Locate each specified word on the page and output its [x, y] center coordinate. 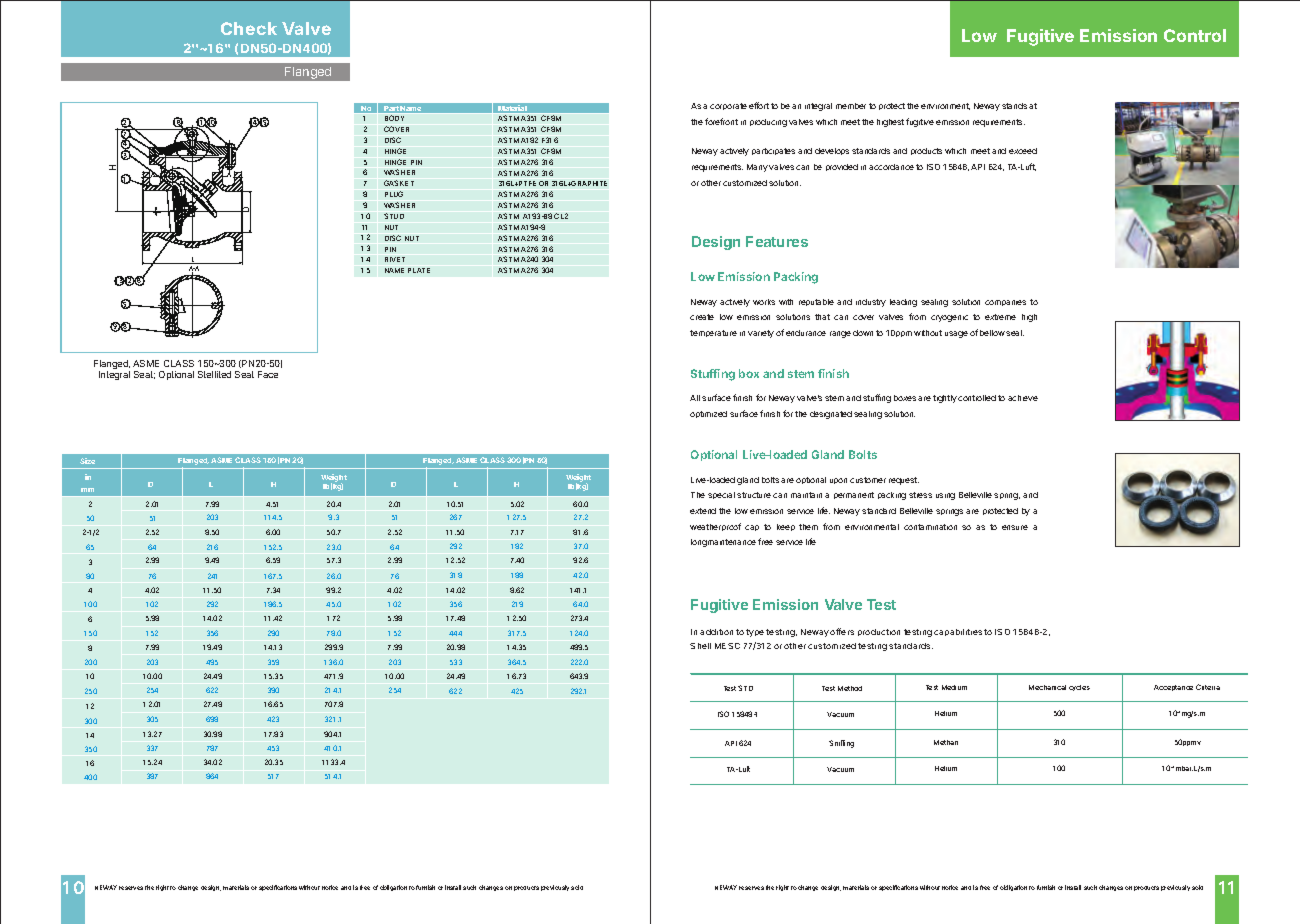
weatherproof [715, 527]
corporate [728, 106]
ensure [1015, 527]
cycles [1079, 688]
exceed [1023, 151]
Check [249, 28]
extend [703, 511]
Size [87, 461]
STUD [394, 216]
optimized [708, 414]
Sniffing [841, 744]
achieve [1023, 398]
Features [777, 241]
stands [1014, 106]
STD [745, 688]
